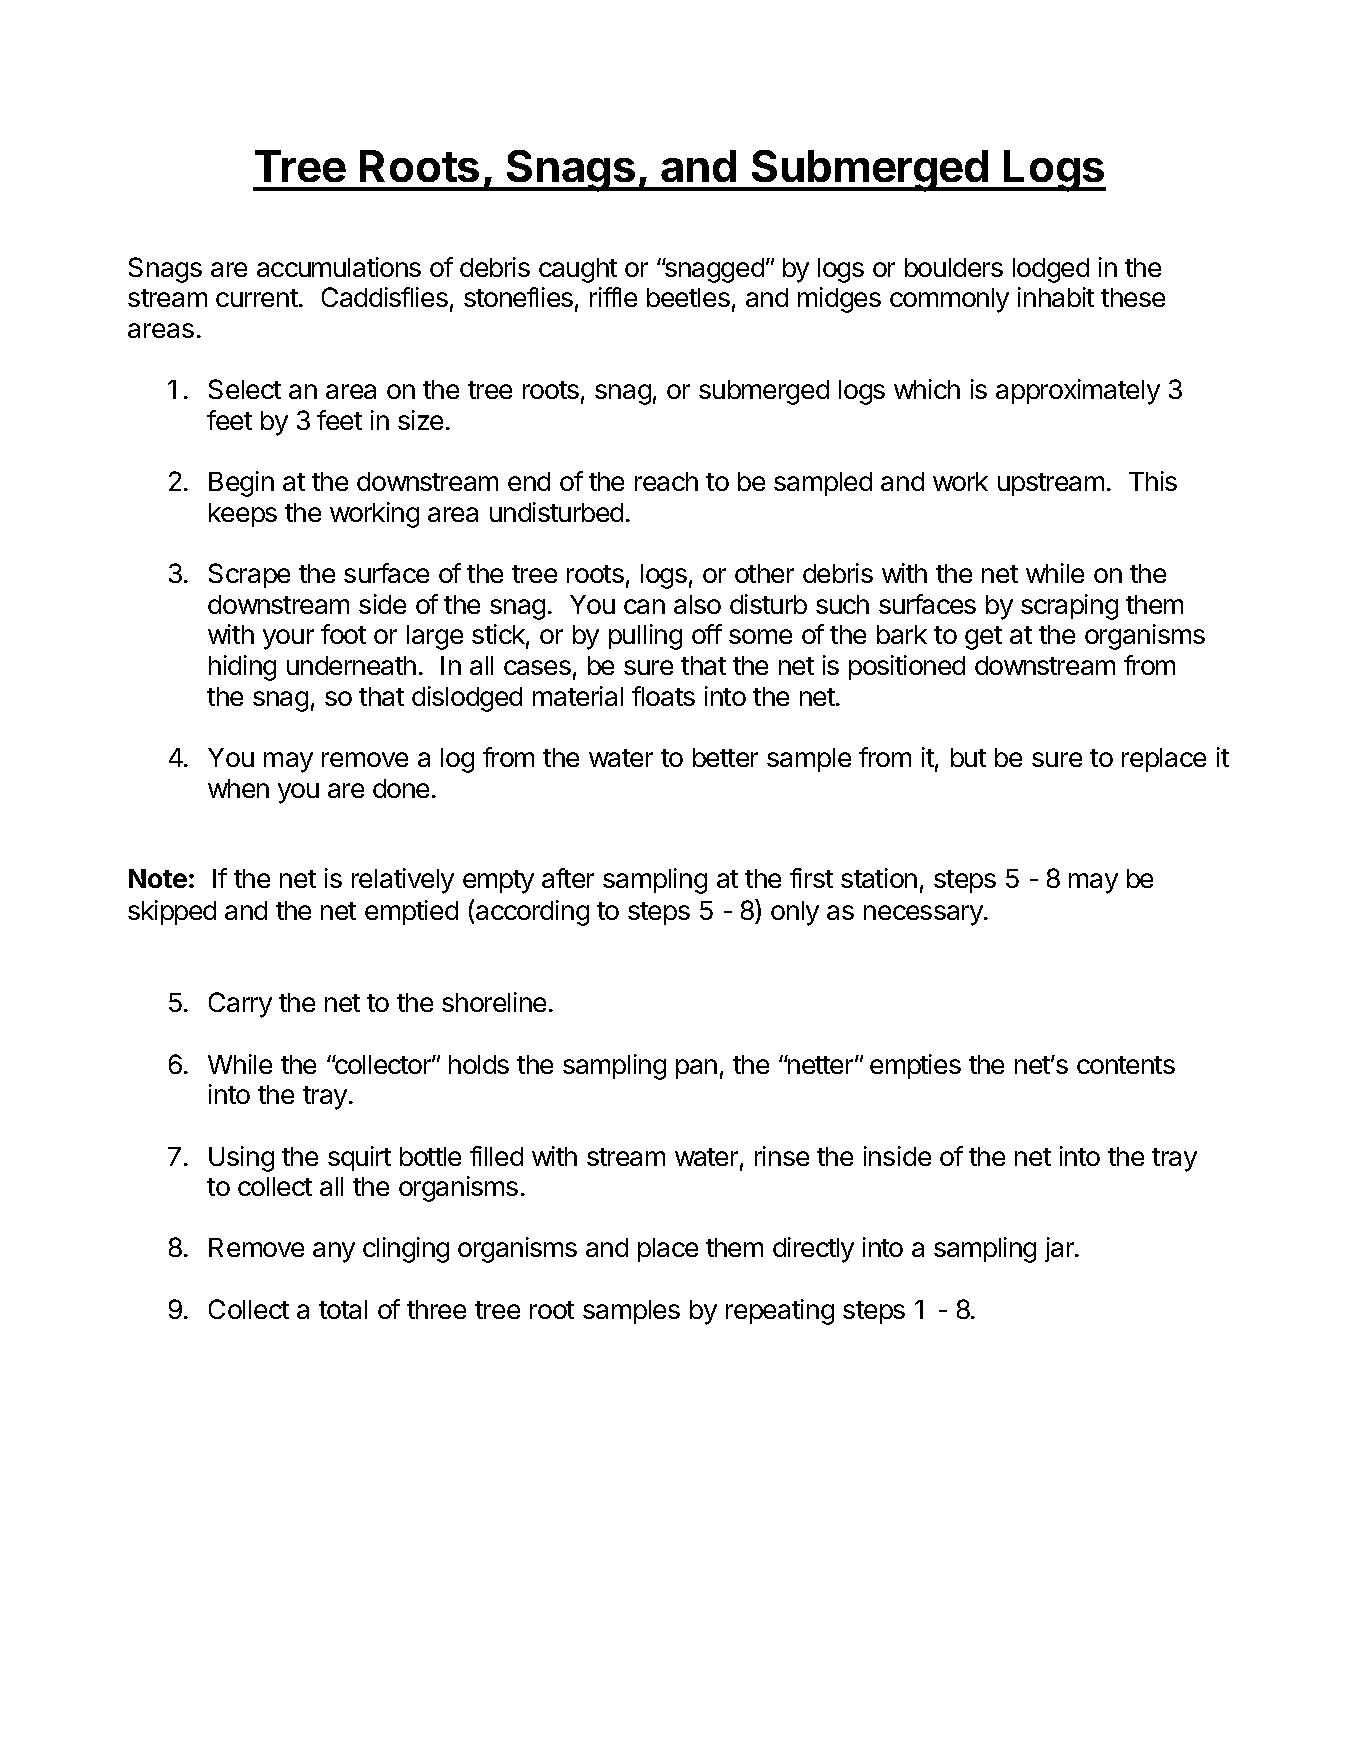 The width and height of the screenshot is (1359, 1759). What do you see at coordinates (1153, 481) in the screenshot?
I see `This` at bounding box center [1153, 481].
